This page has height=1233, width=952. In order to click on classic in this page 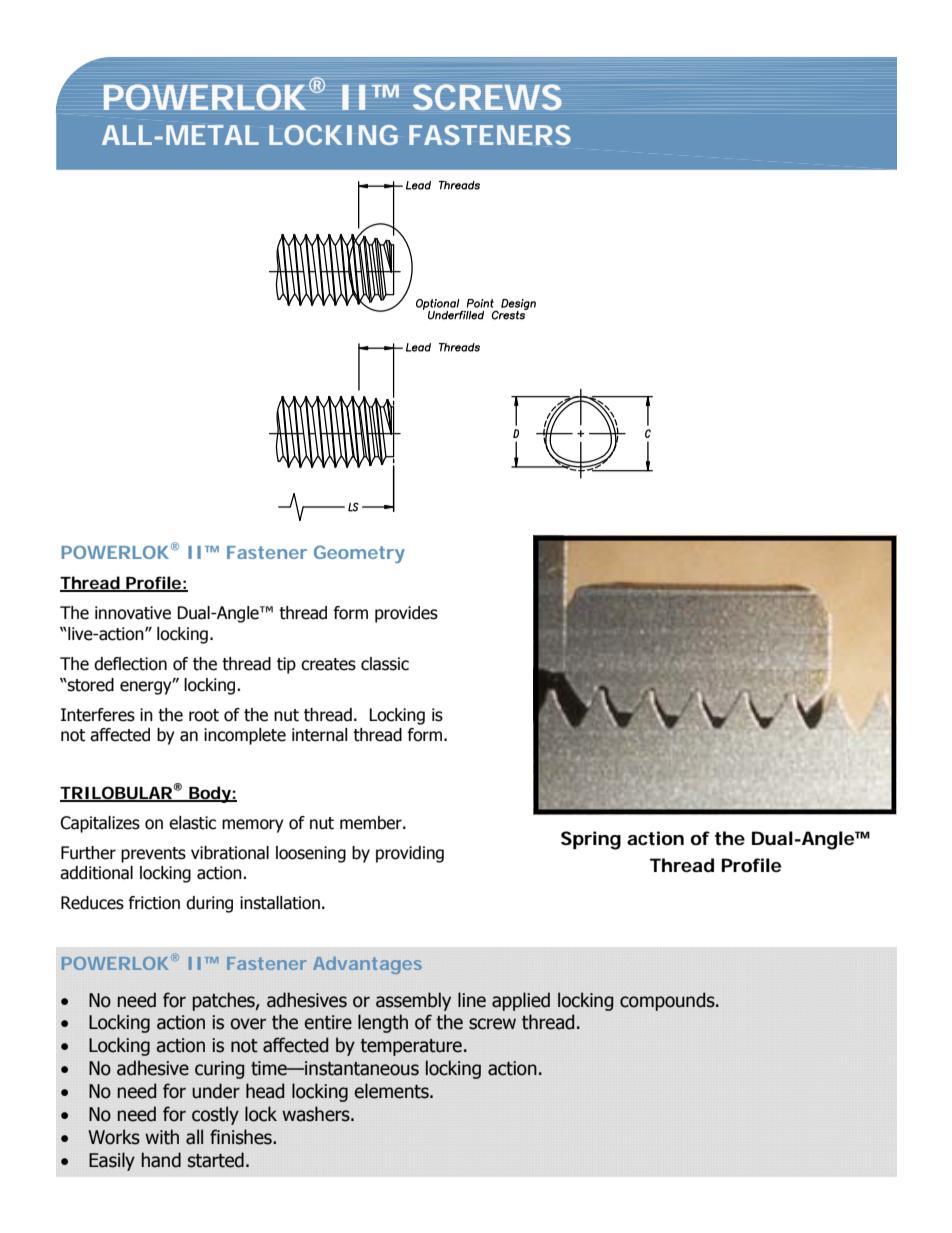, I will do `click(385, 664)`.
